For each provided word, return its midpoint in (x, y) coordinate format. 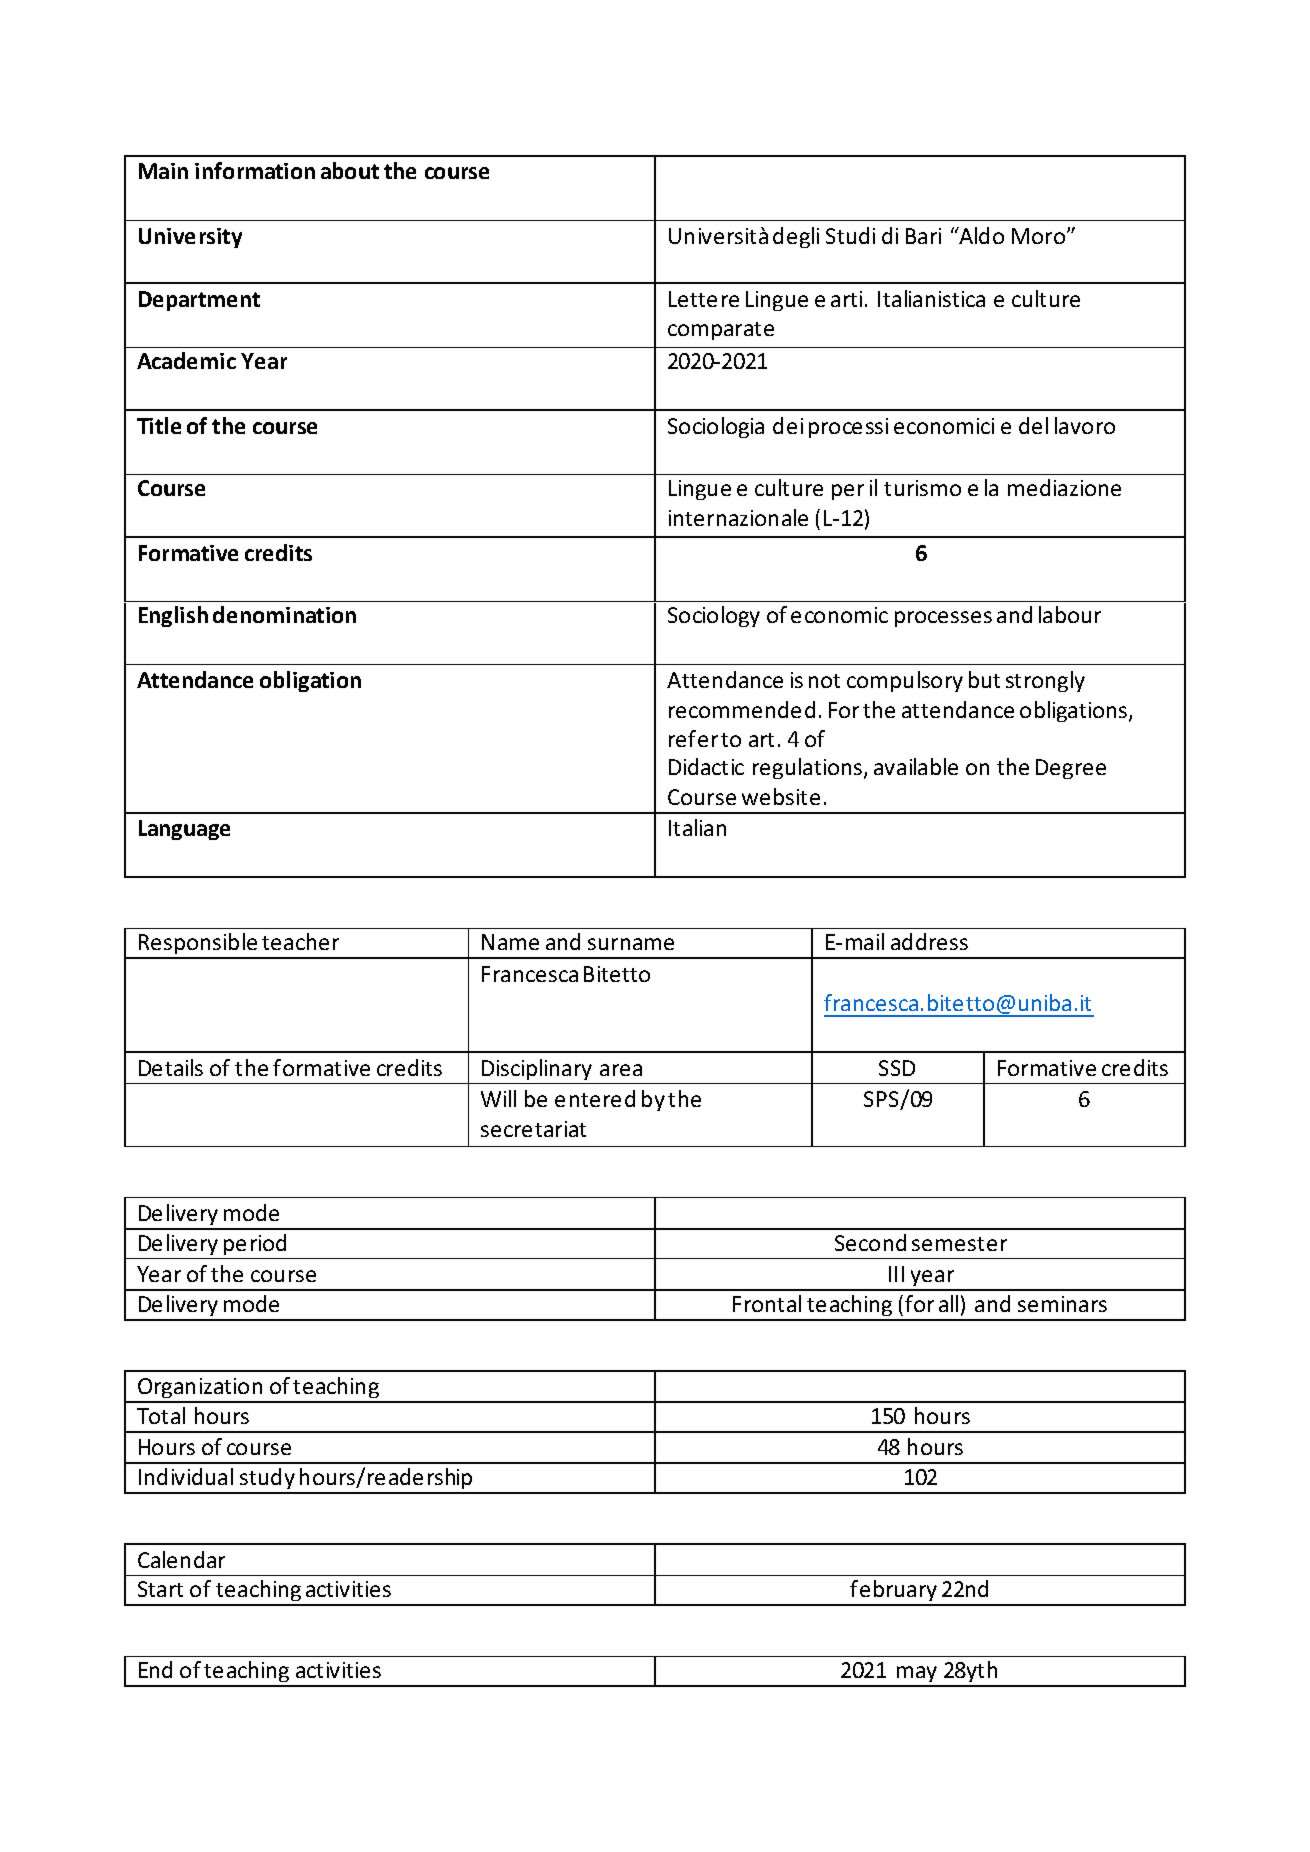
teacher (300, 941)
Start (160, 1589)
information (255, 170)
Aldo (980, 235)
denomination (284, 614)
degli (796, 237)
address (929, 941)
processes (943, 619)
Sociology (714, 616)
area (621, 1070)
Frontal (767, 1303)
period (255, 1244)
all (948, 1303)
